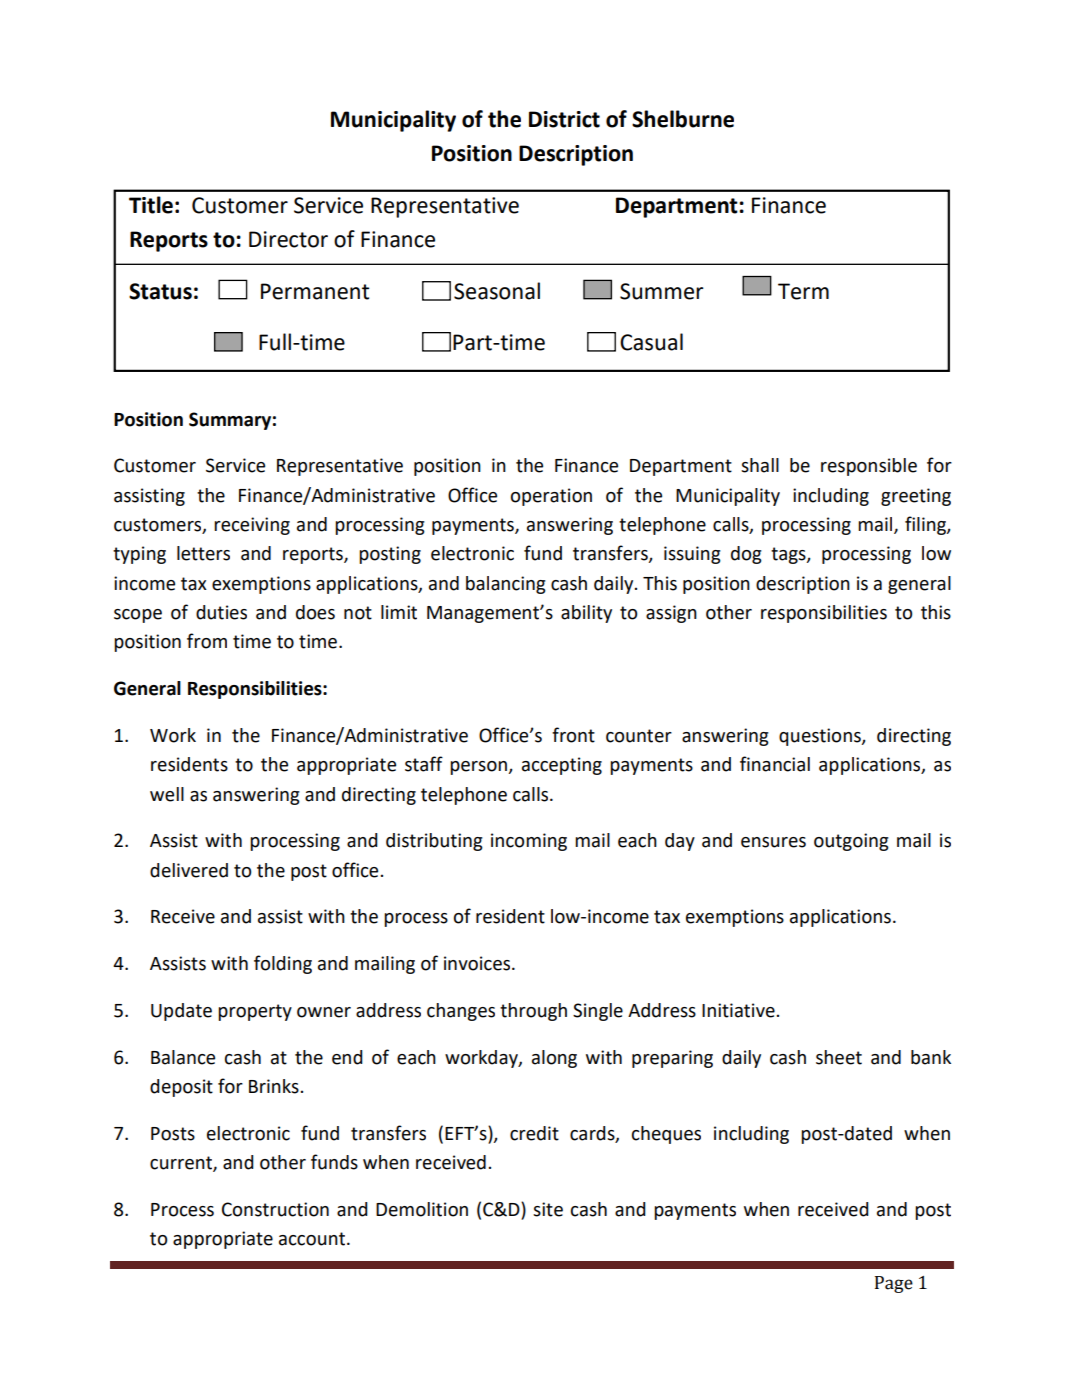  What do you see at coordinates (564, 119) in the screenshot?
I see `District` at bounding box center [564, 119].
